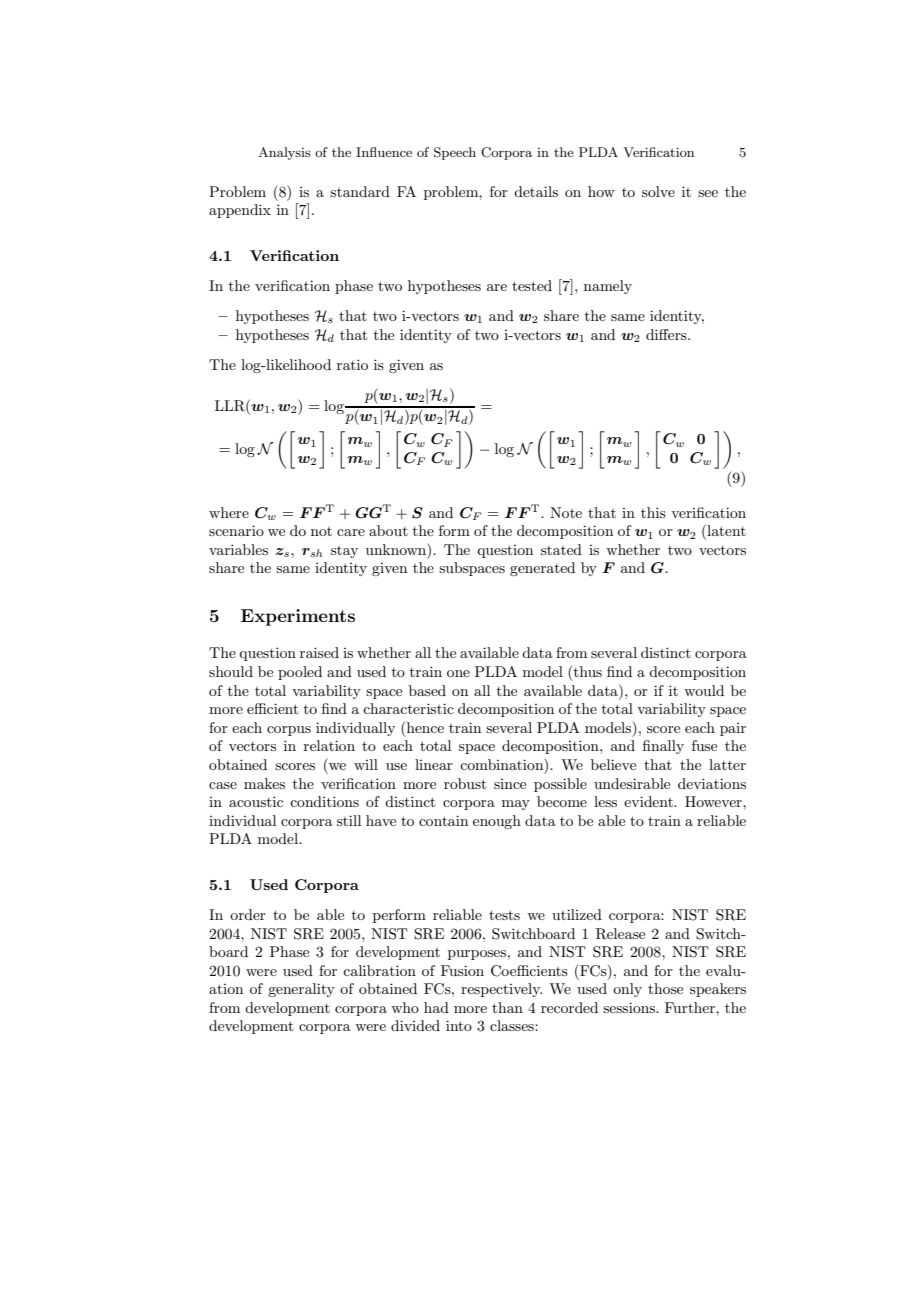 Image resolution: width=924 pixels, height=1308 pixels. What do you see at coordinates (236, 530) in the screenshot?
I see `scenario` at bounding box center [236, 530].
